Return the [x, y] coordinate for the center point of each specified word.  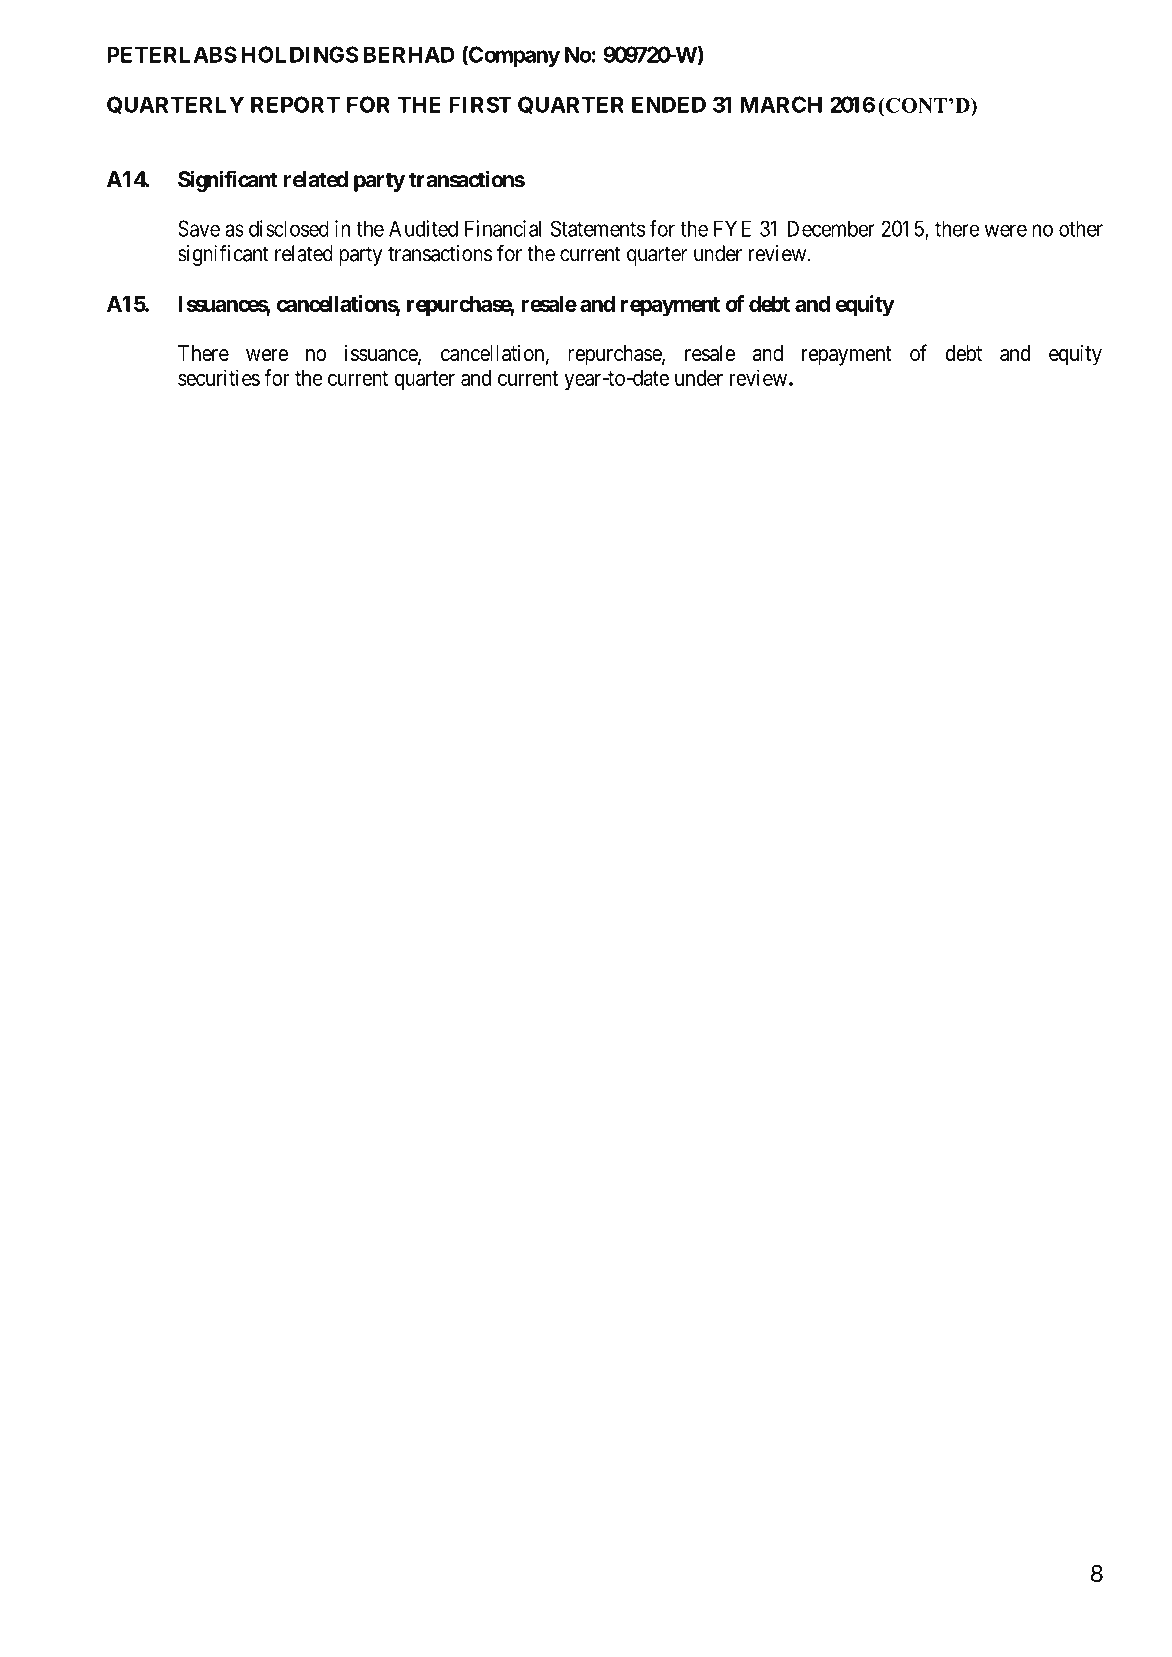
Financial [503, 228]
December [830, 228]
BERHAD [409, 54]
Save [199, 228]
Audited [423, 228]
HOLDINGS [300, 54]
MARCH [781, 104]
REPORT [295, 104]
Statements [598, 228]
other [1081, 228]
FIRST [480, 104]
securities [219, 377]
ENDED [669, 104]
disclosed [289, 228]
